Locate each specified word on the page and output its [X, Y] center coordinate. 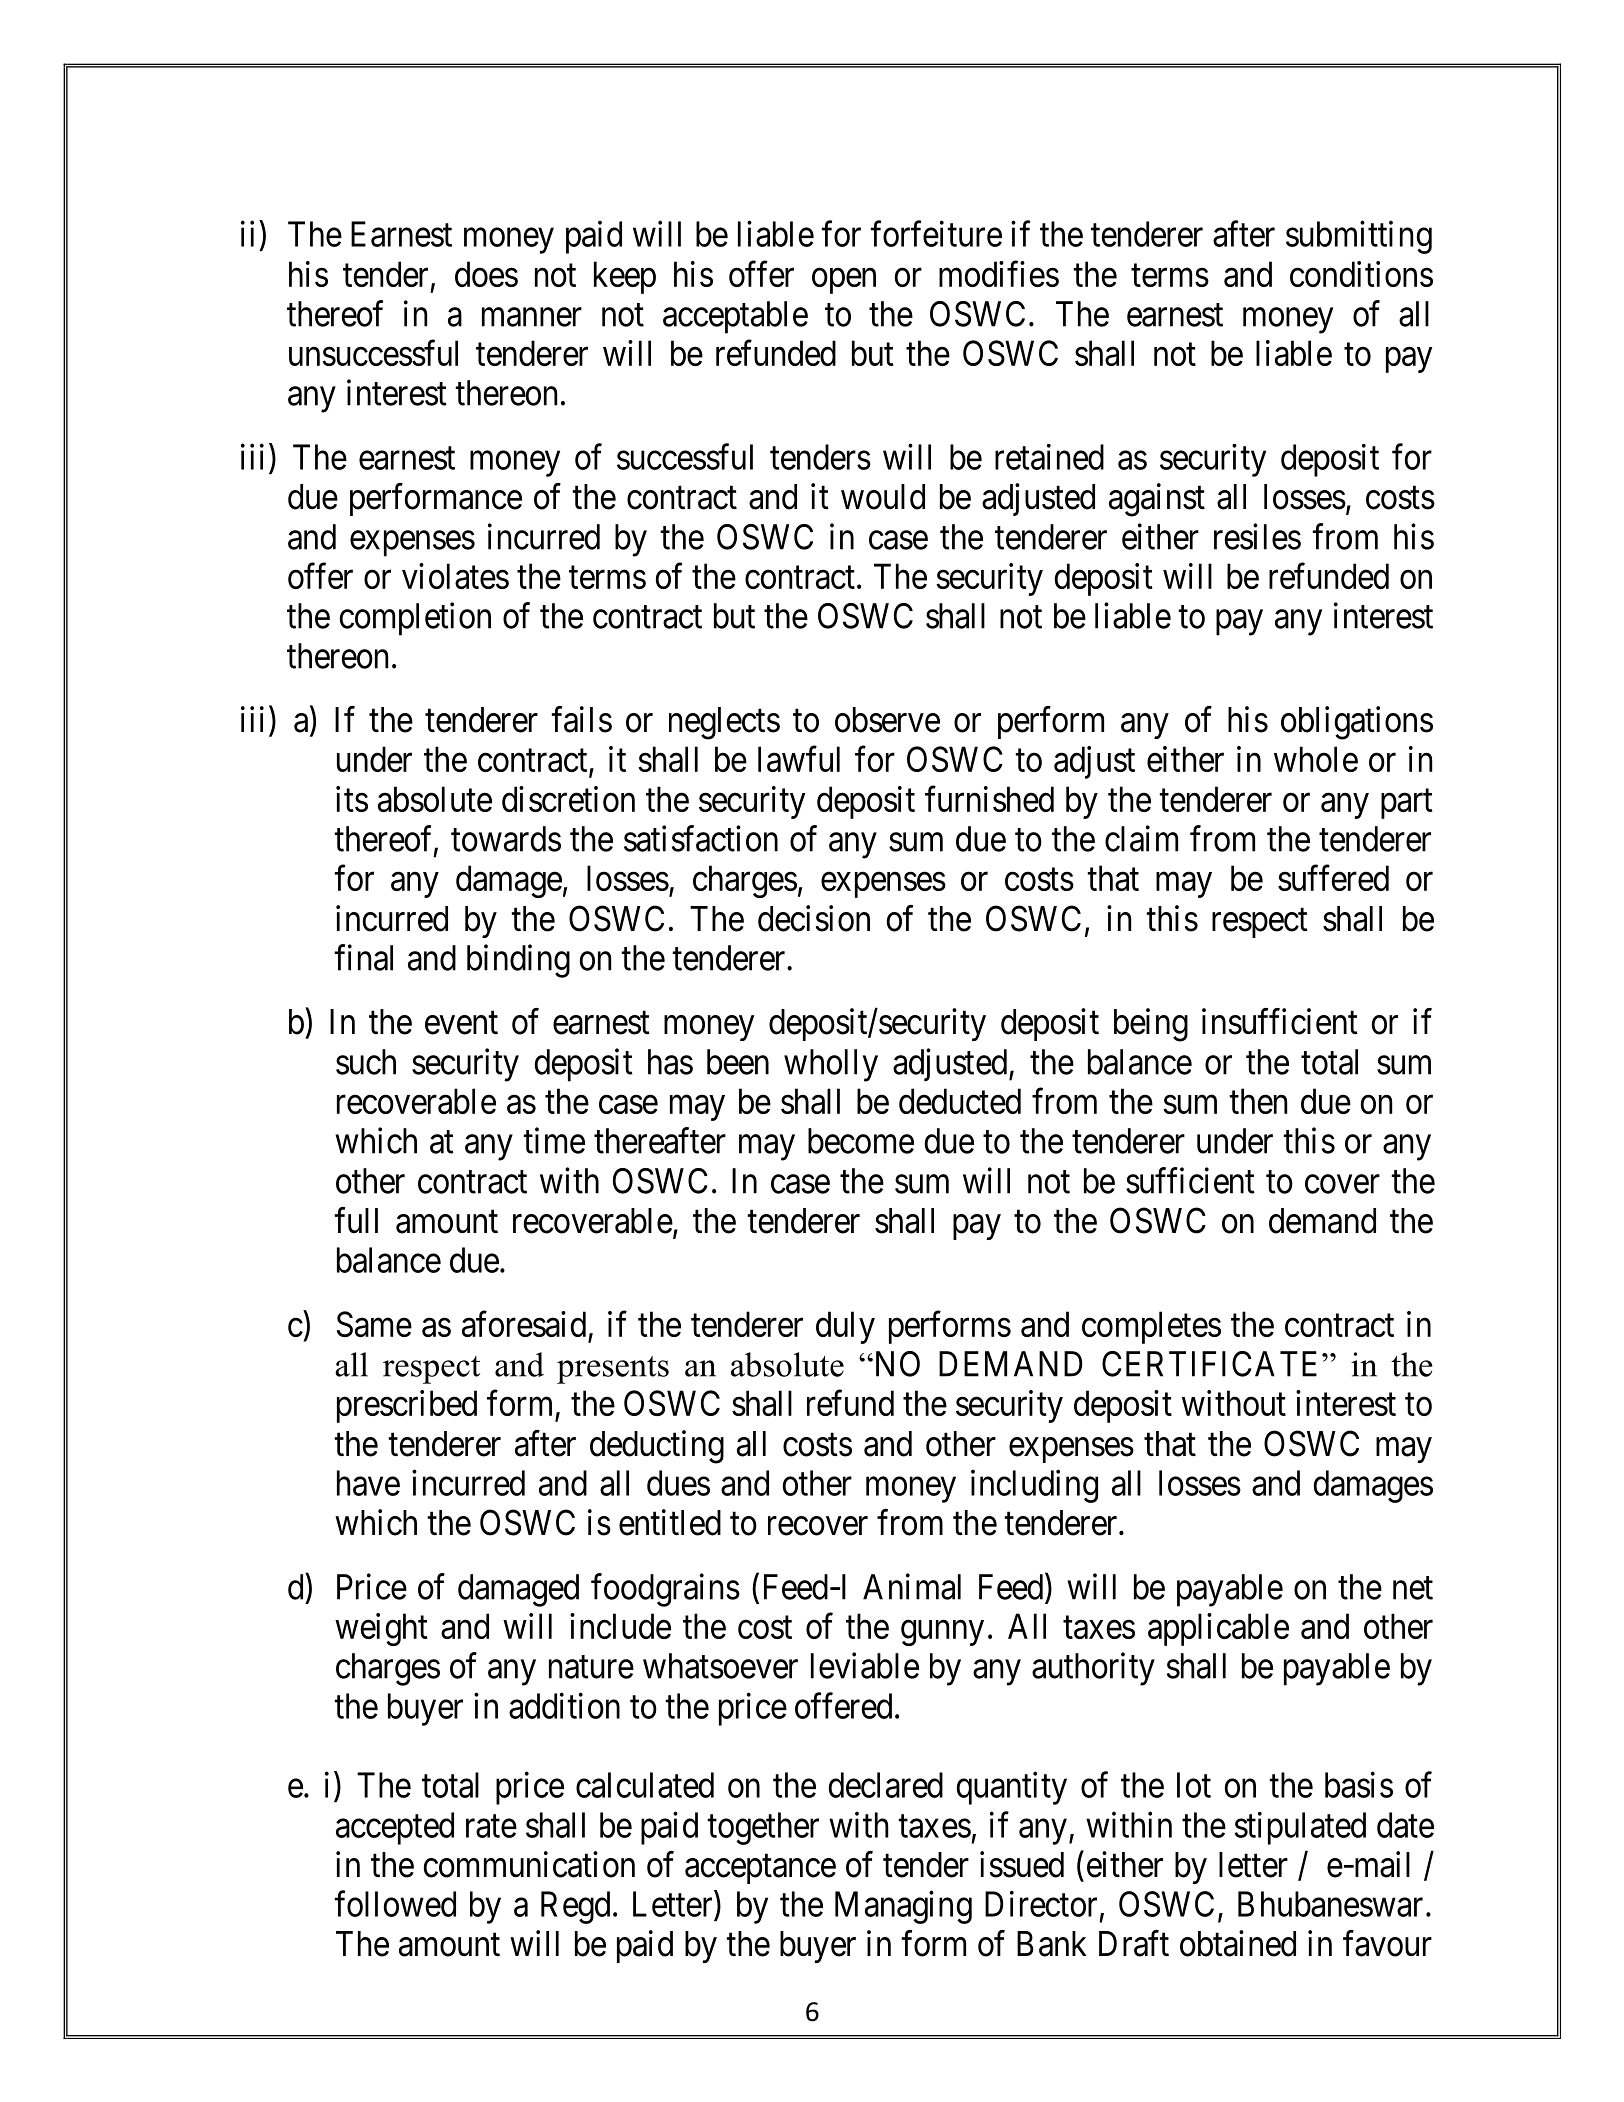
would [883, 497]
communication [529, 1864]
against [1157, 500]
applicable [1218, 1629]
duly [845, 1327]
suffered [1333, 878]
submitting [1359, 237]
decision [814, 918]
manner [532, 317]
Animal [912, 1586]
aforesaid [524, 1324]
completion [415, 619]
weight [381, 1629]
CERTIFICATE [1212, 1364]
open [844, 281]
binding [518, 961]
